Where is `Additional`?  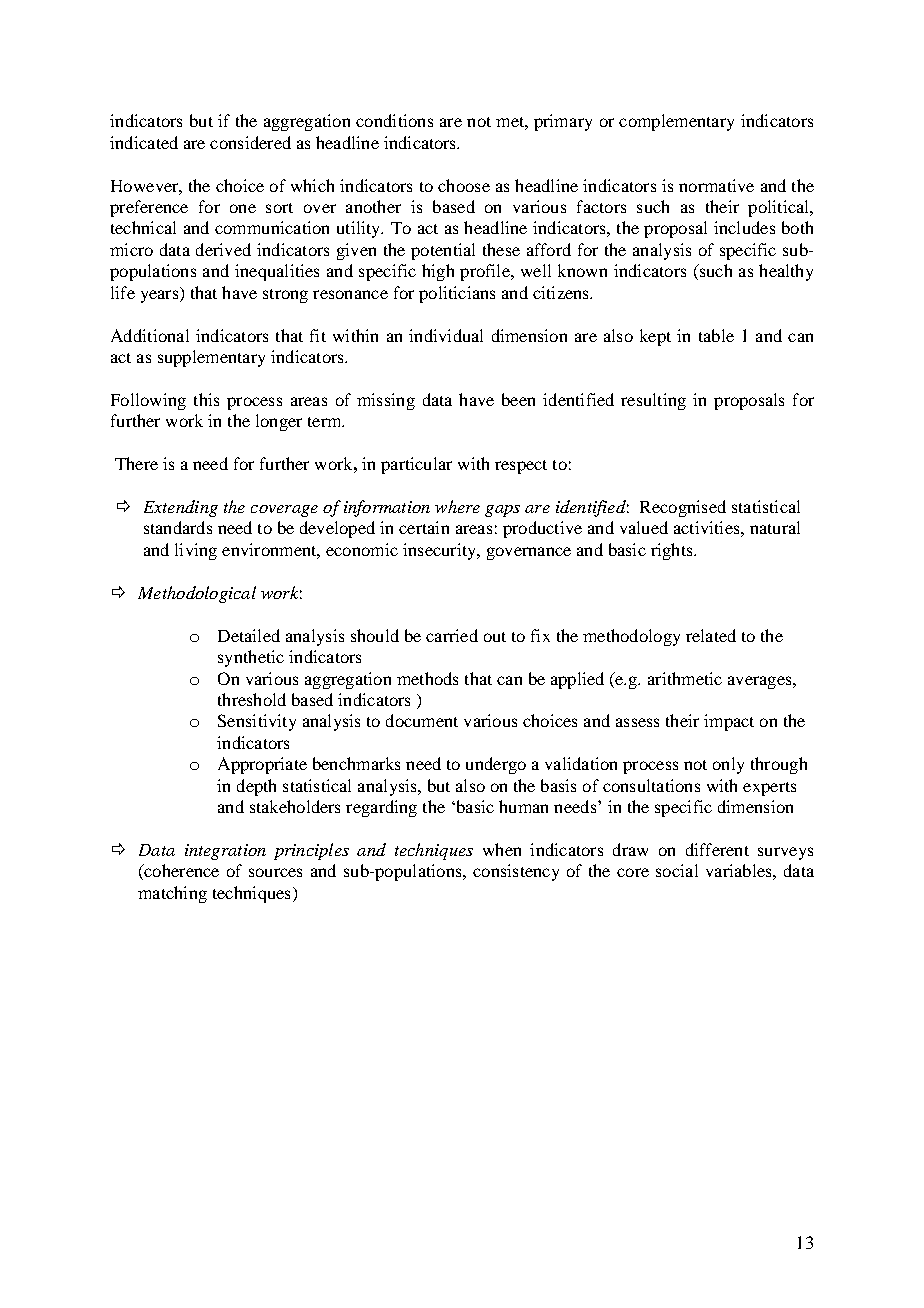
Additional is located at coordinates (150, 335).
